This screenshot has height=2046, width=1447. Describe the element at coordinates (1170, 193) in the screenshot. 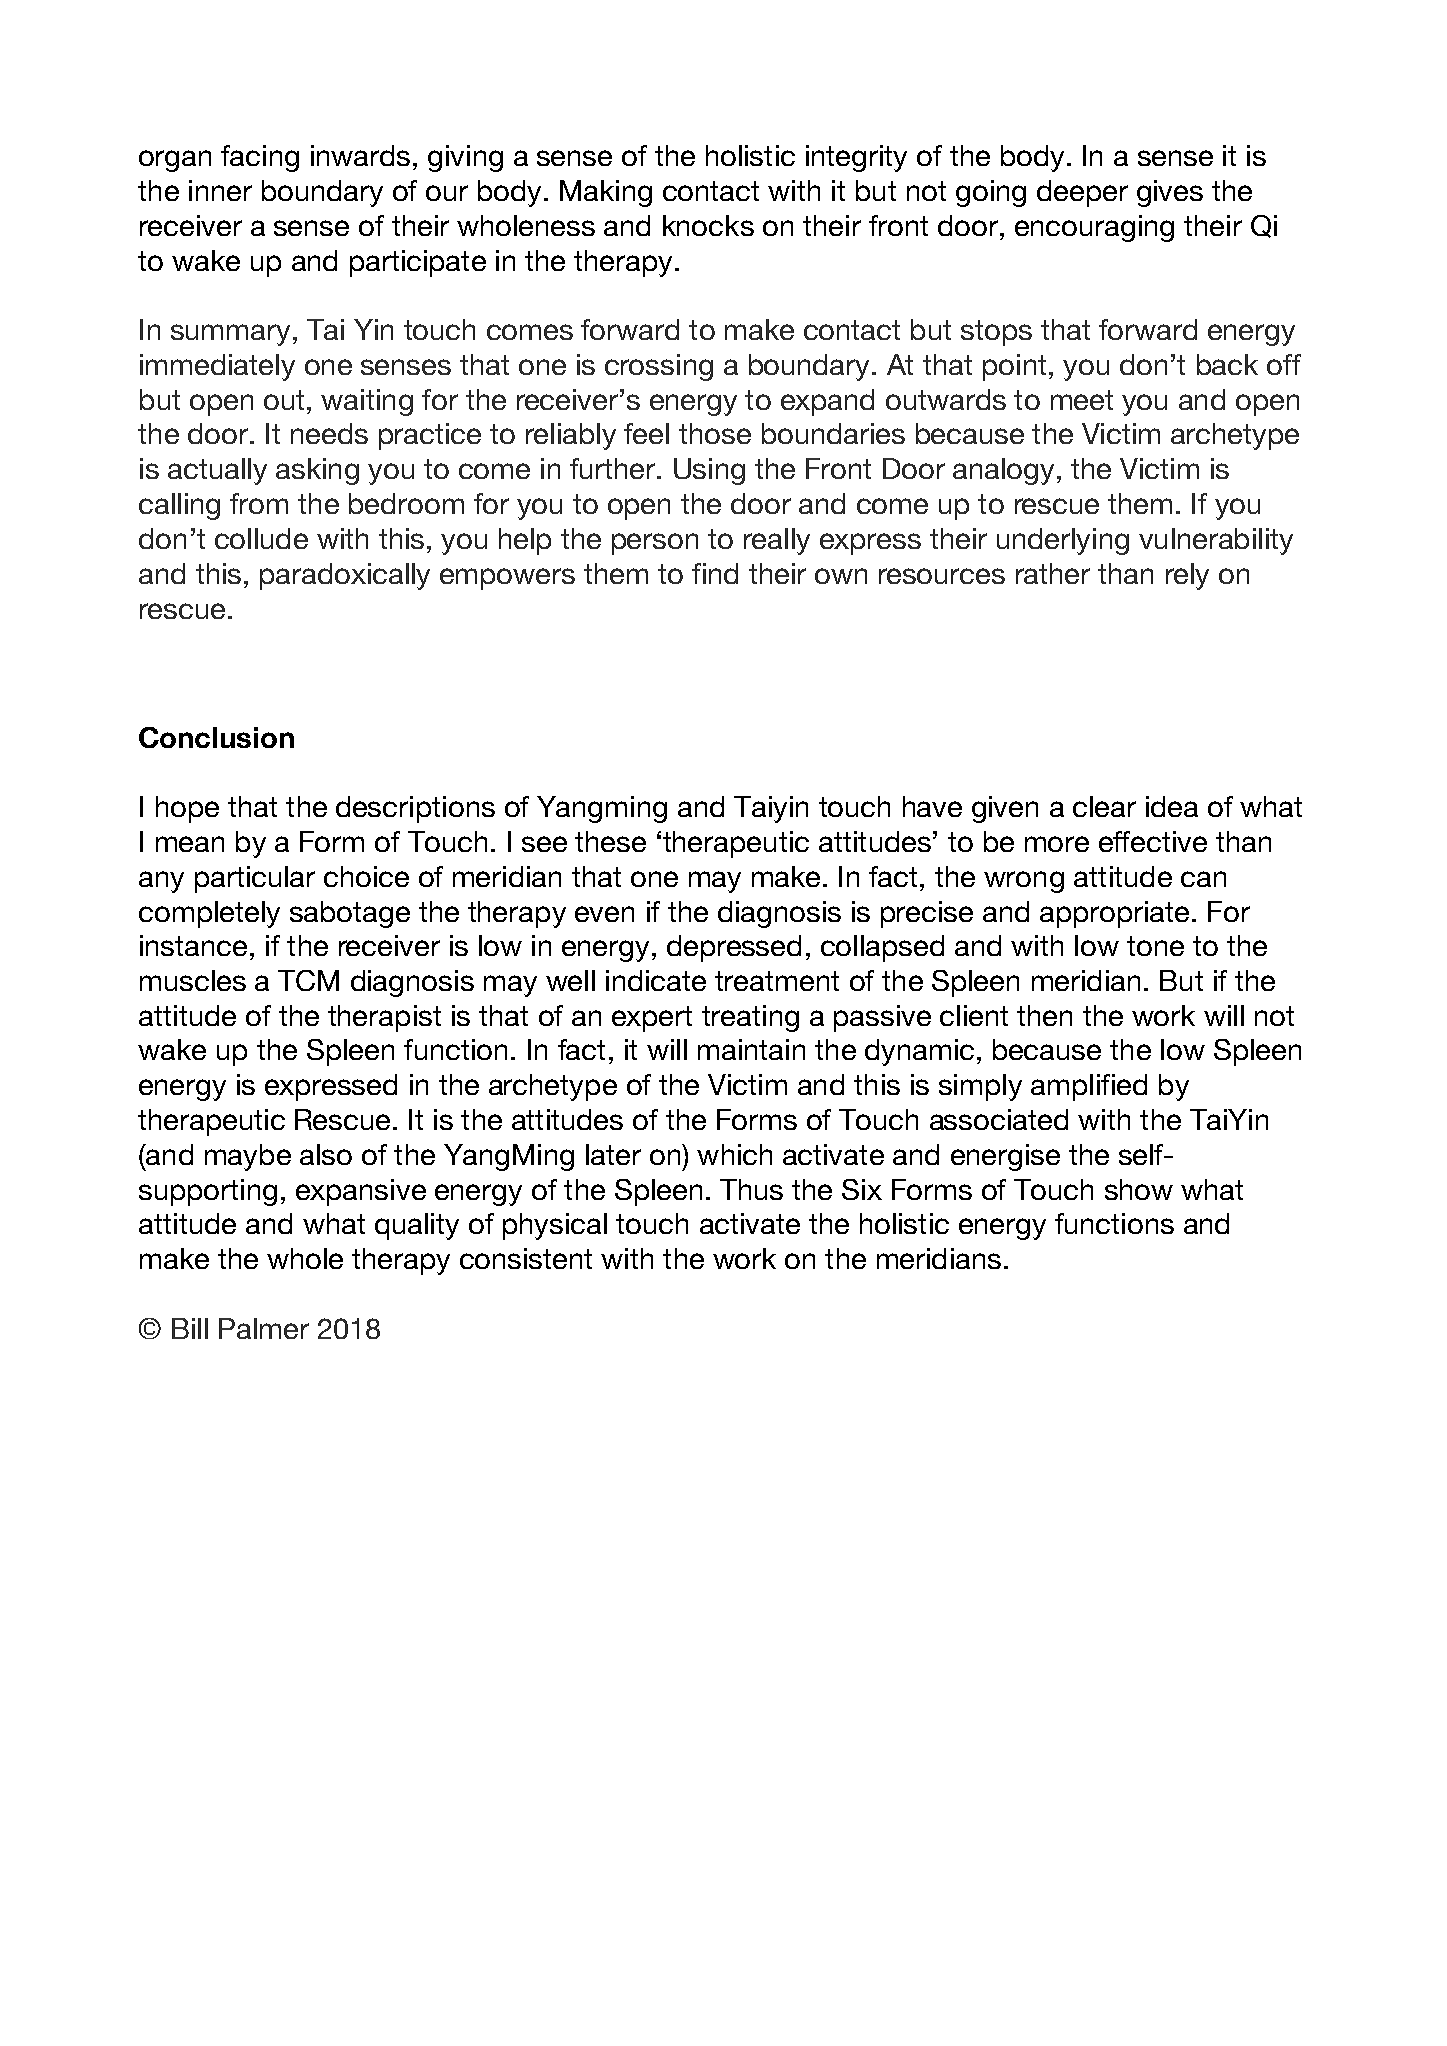

I see `gives` at that location.
